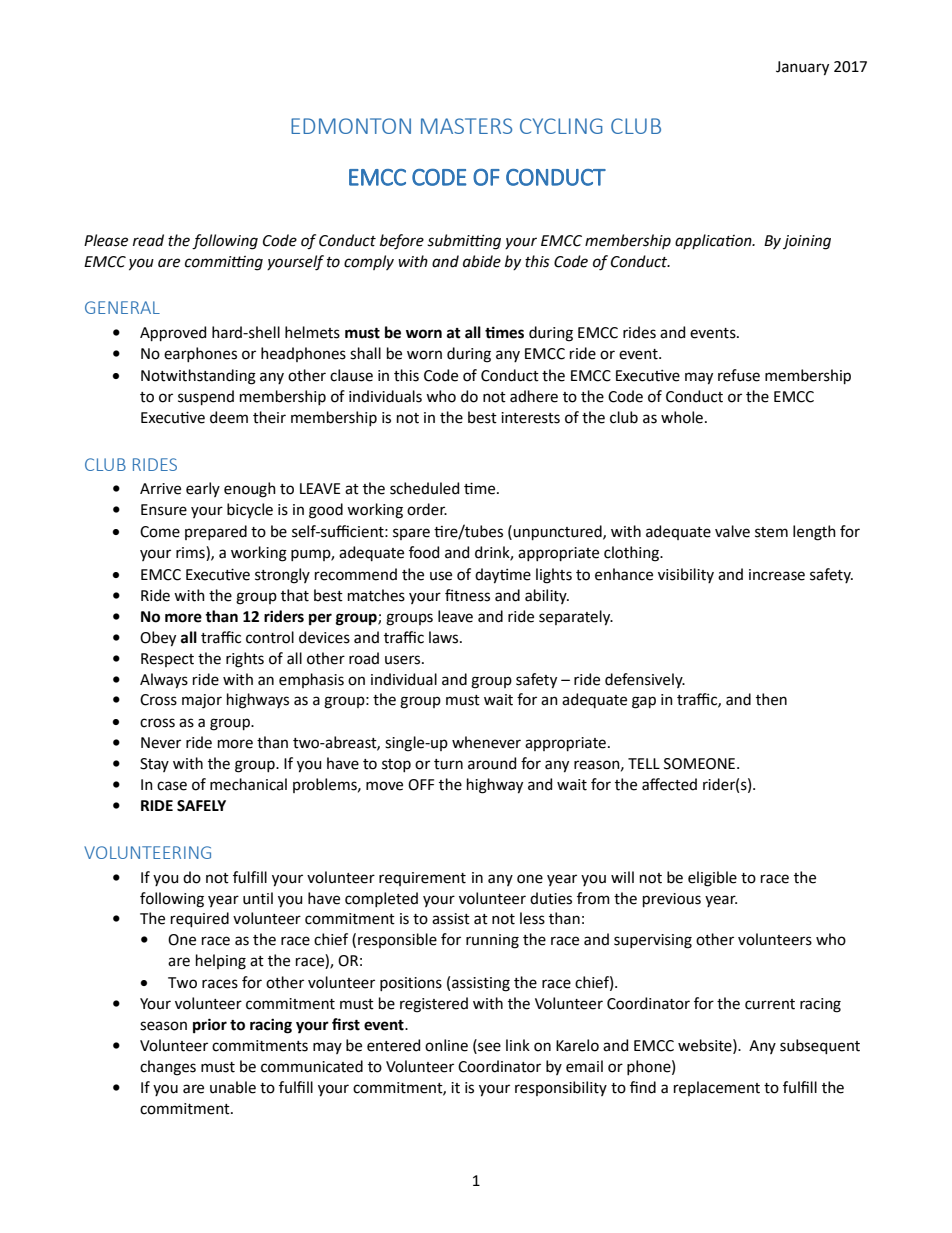 The width and height of the document is (952, 1233). I want to click on January, so click(802, 68).
